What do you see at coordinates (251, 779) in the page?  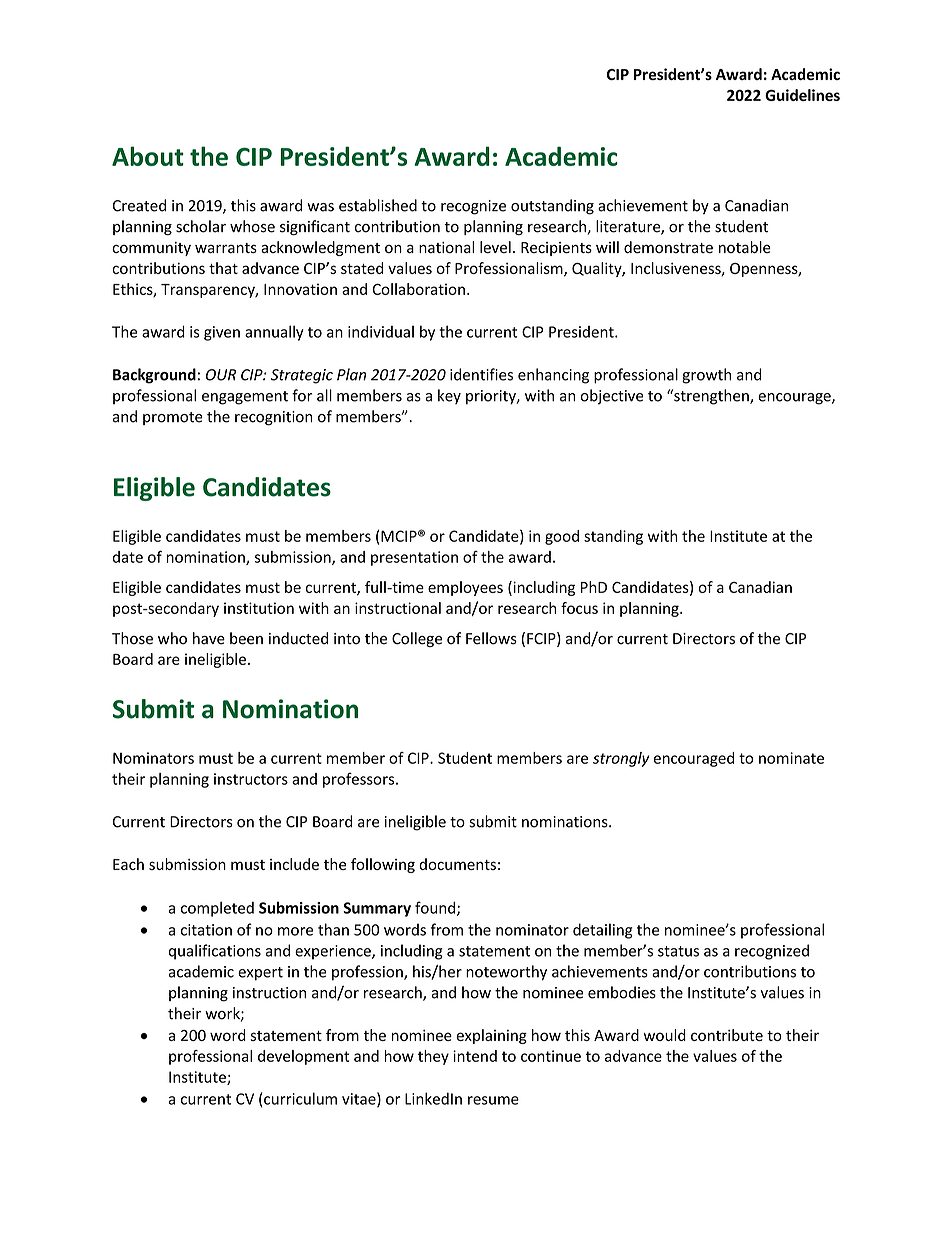 I see `instructors` at bounding box center [251, 779].
